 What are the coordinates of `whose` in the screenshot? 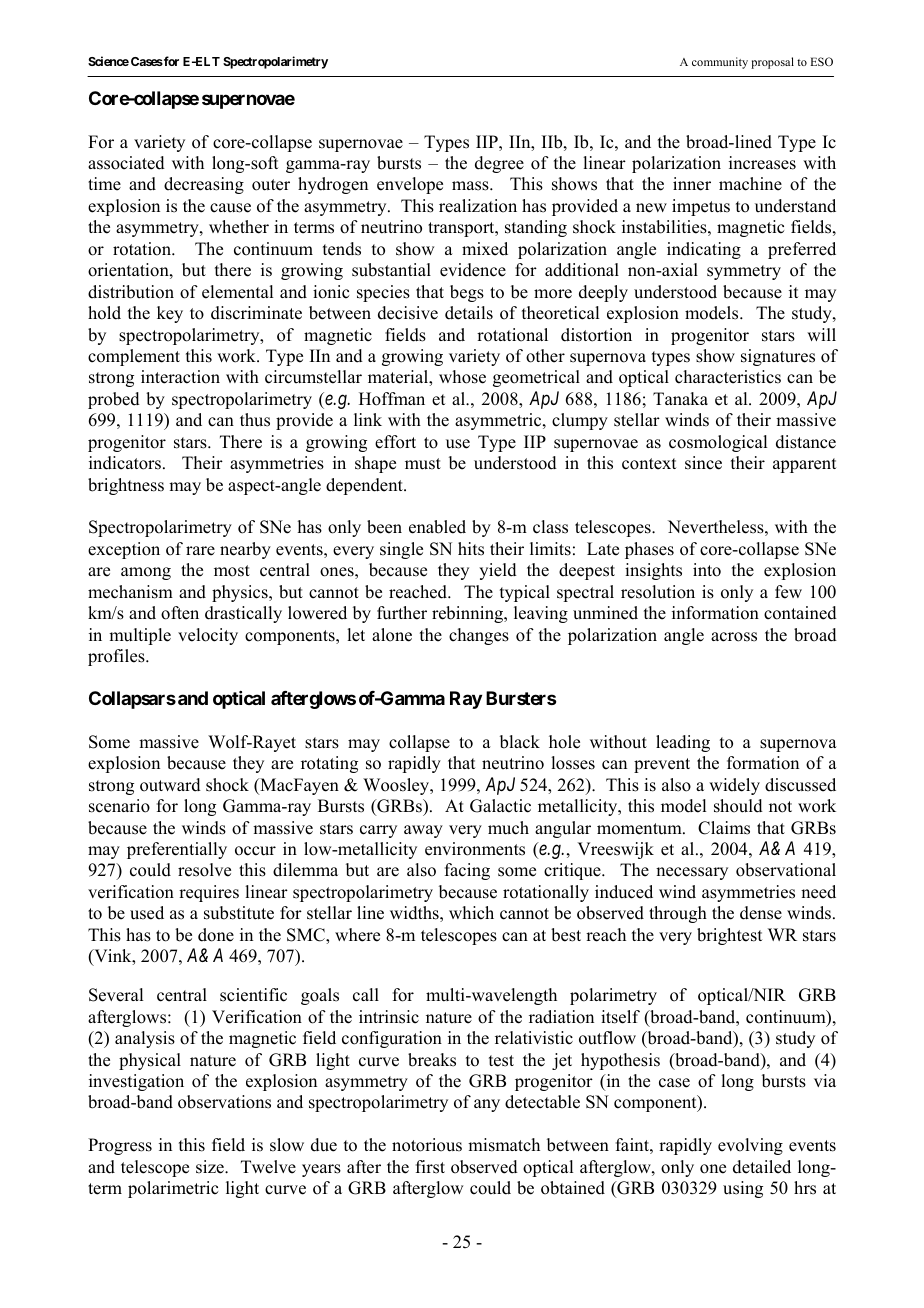 It's located at (462, 377).
